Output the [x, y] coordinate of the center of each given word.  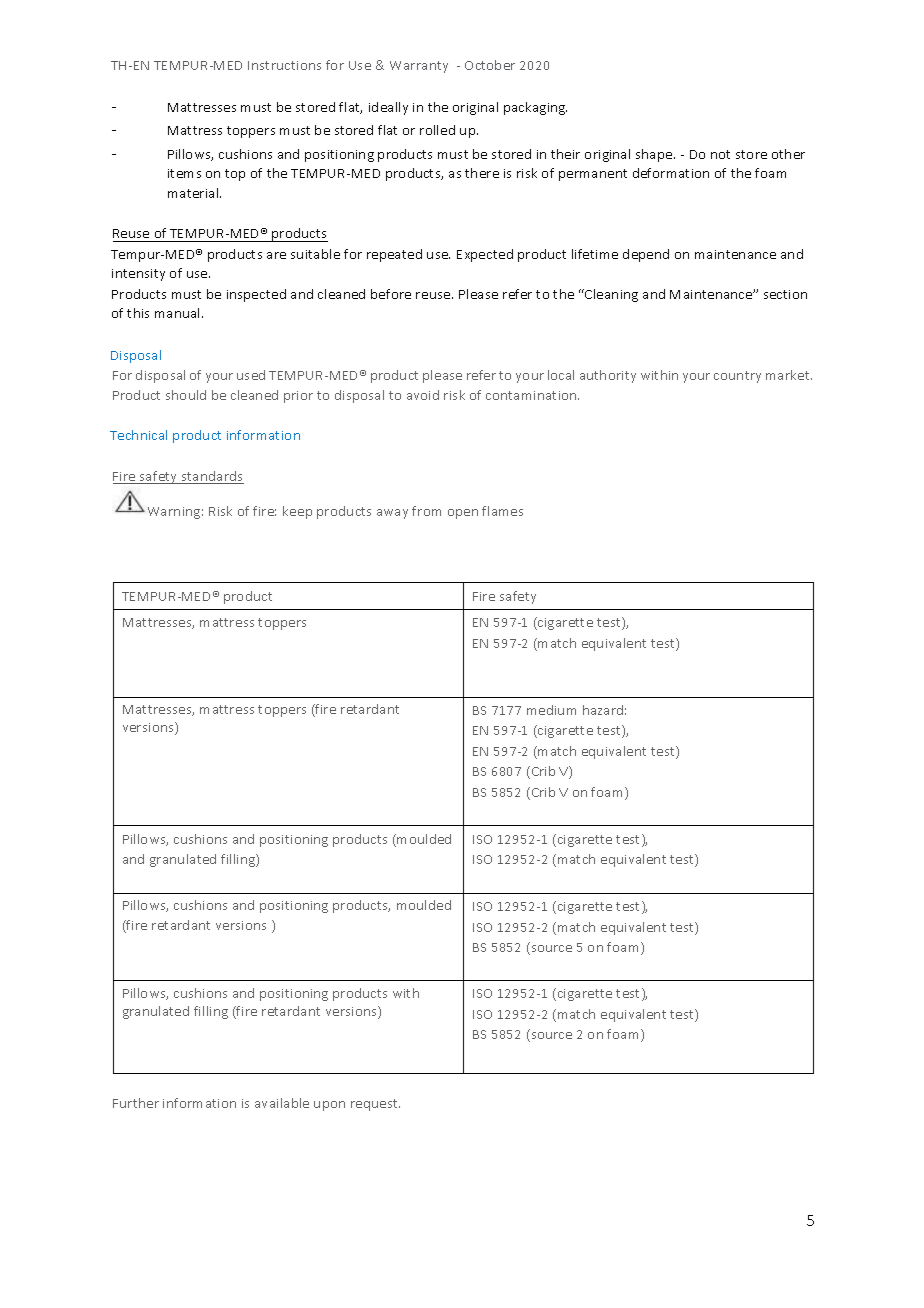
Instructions [284, 65]
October [490, 65]
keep [297, 512]
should [186, 395]
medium [551, 710]
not [720, 154]
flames [502, 511]
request [375, 1105]
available [282, 1103]
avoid [423, 395]
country [737, 377]
